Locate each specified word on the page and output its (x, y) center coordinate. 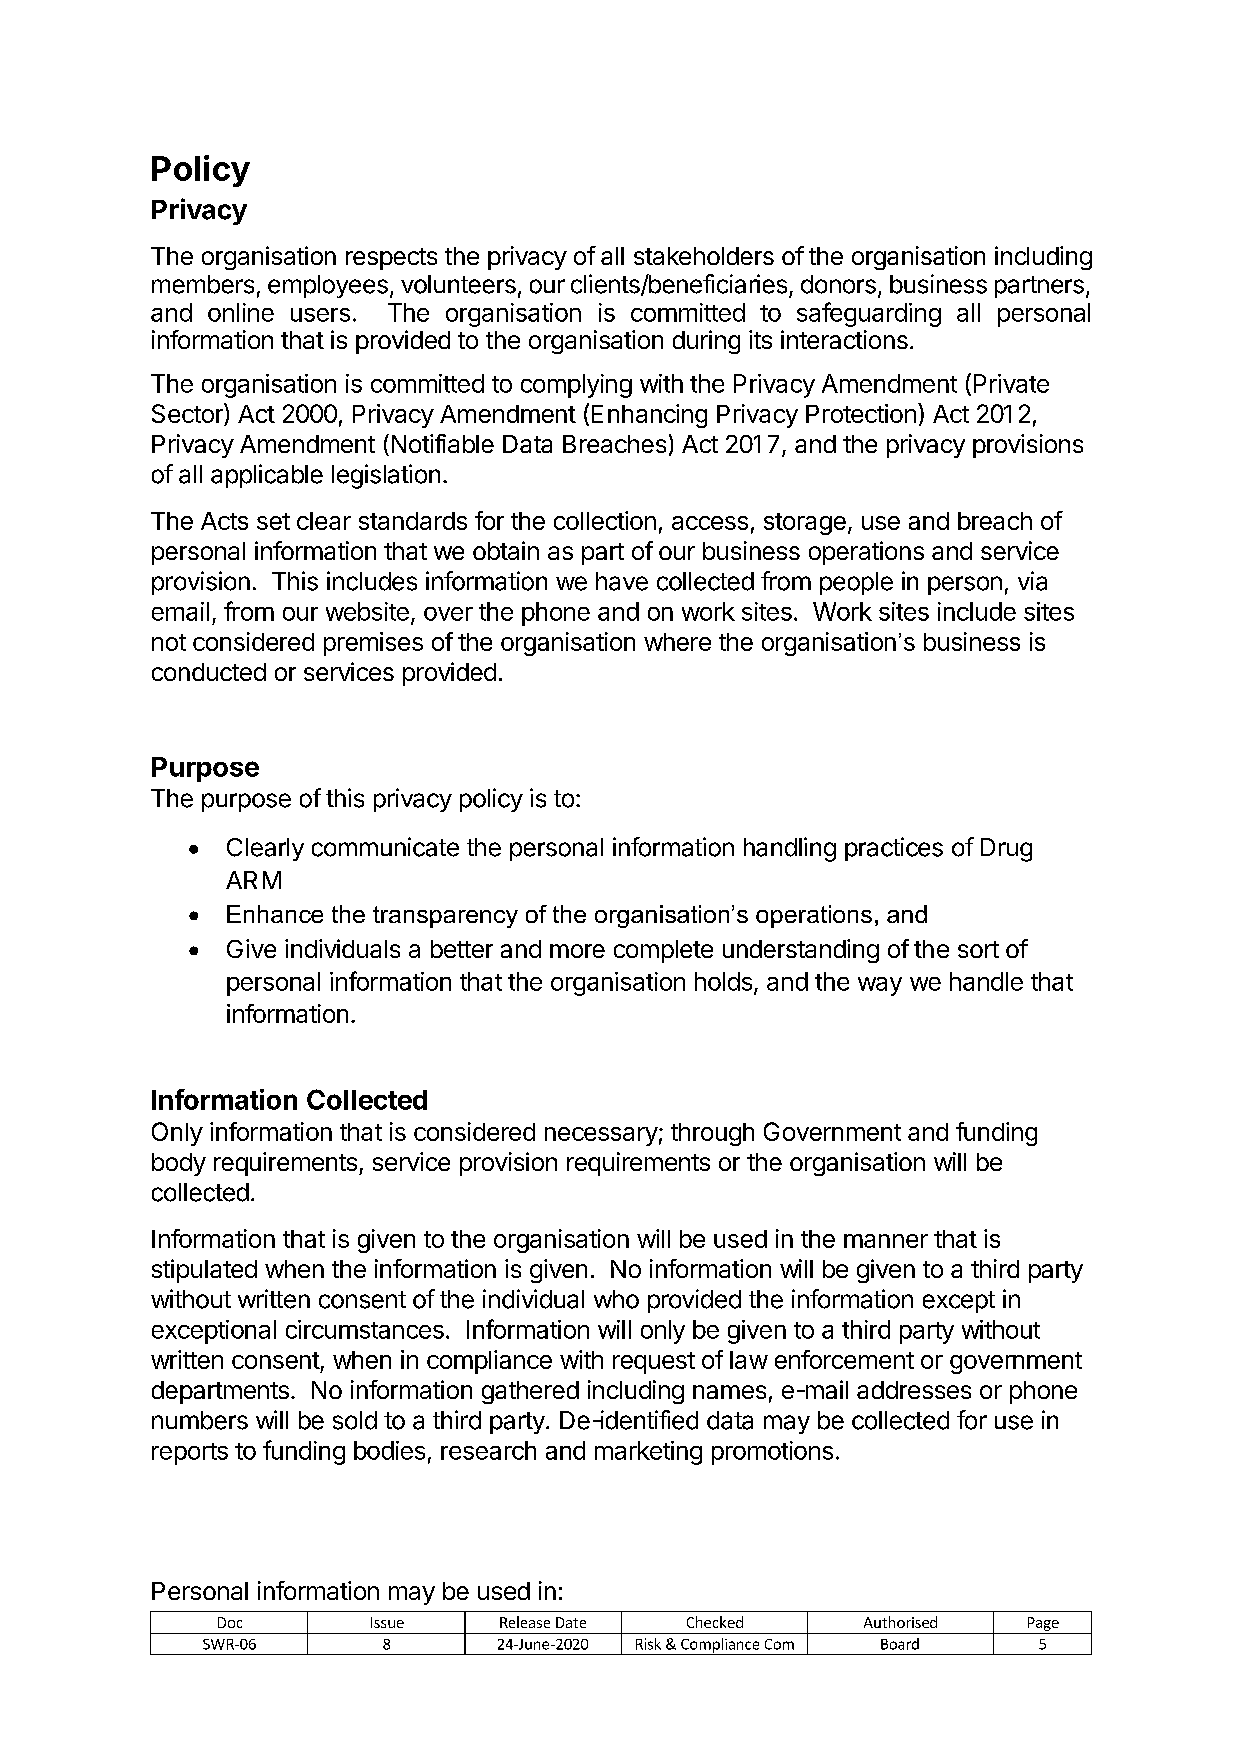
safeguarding (869, 314)
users (320, 315)
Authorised (900, 1622)
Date (571, 1622)
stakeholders (704, 256)
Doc (230, 1622)
